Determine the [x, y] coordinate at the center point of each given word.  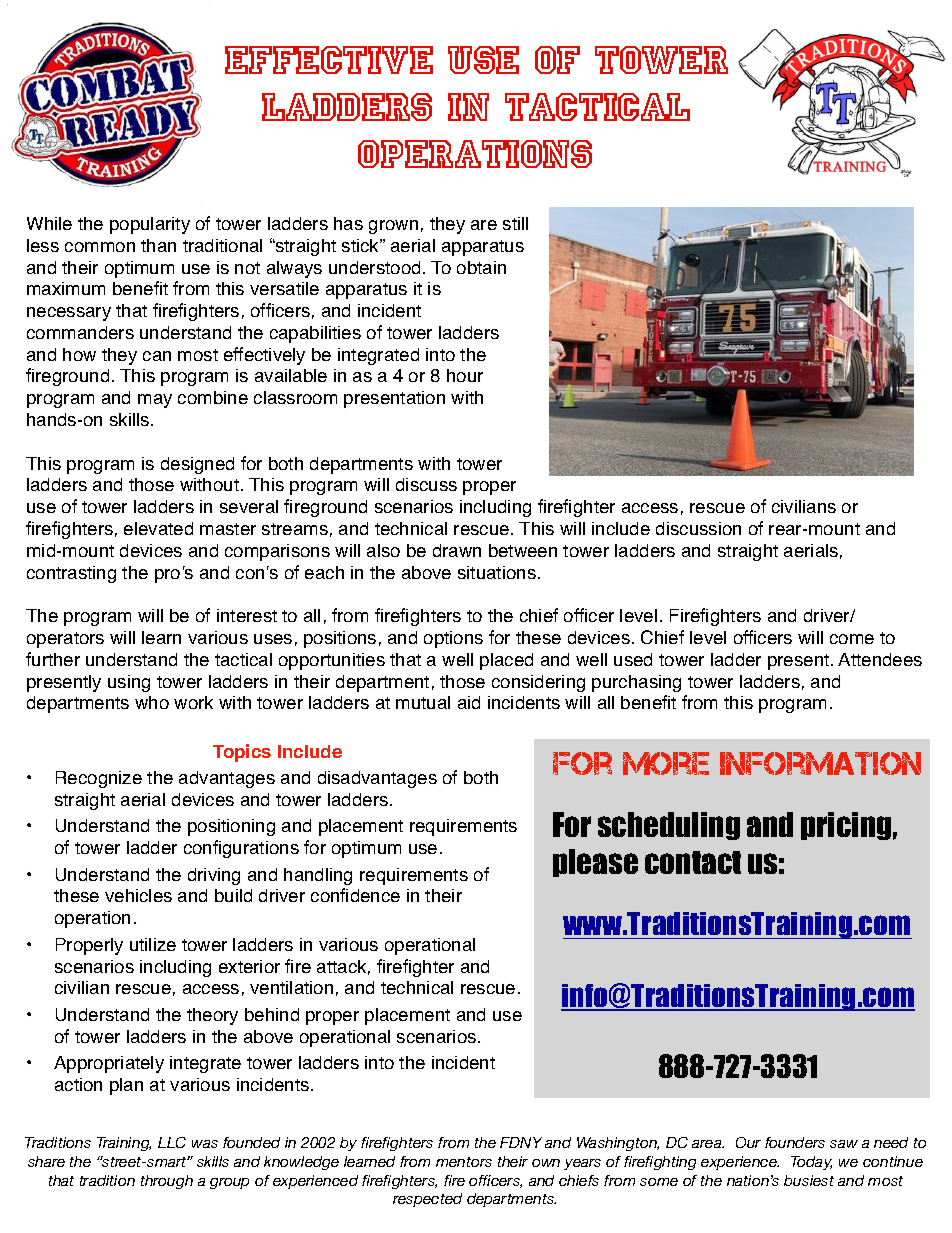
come [852, 639]
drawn [457, 550]
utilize [153, 944]
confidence [355, 895]
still [515, 223]
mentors [464, 1162]
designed [197, 465]
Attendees [880, 659]
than [158, 245]
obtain [481, 267]
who [152, 702]
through [167, 1182]
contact [693, 862]
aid [469, 702]
